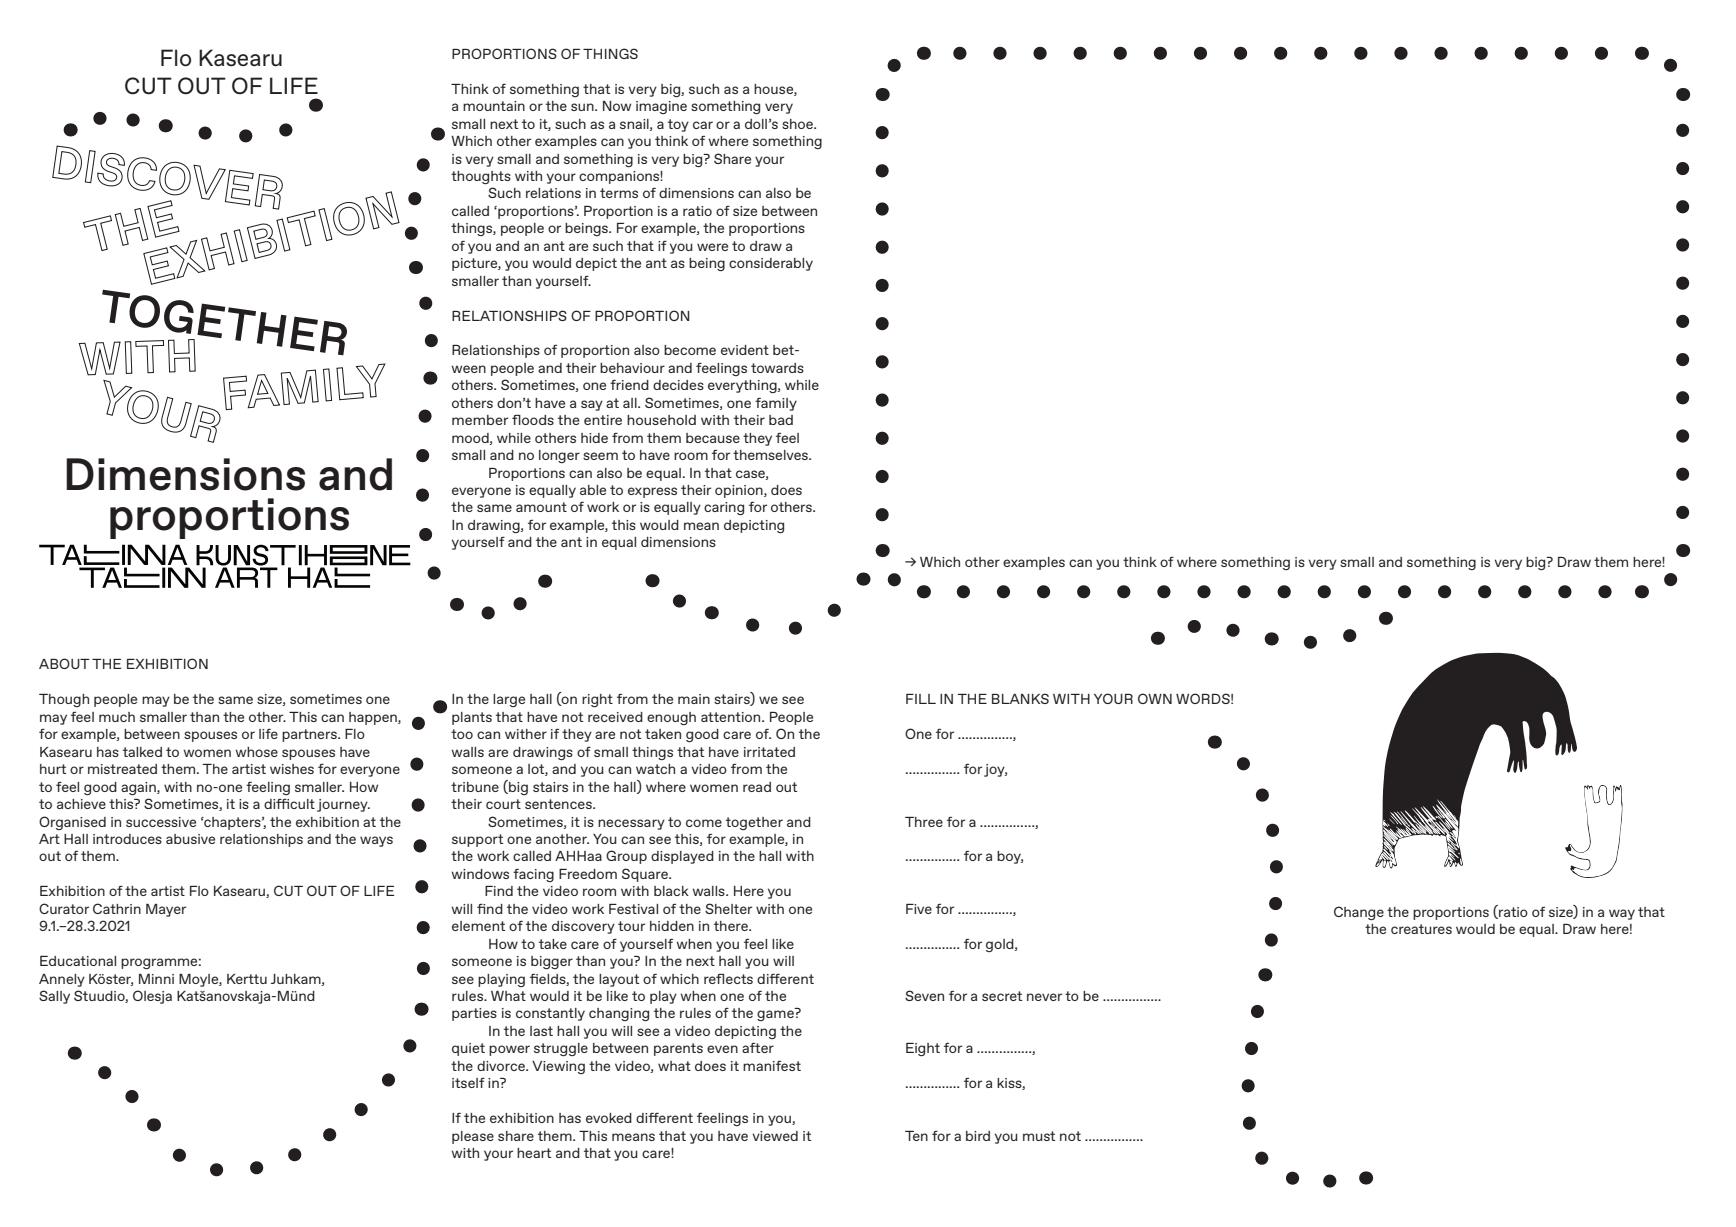 The height and width of the screenshot is (1227, 1736). Describe the element at coordinates (1039, 1136) in the screenshot. I see `must` at that location.
